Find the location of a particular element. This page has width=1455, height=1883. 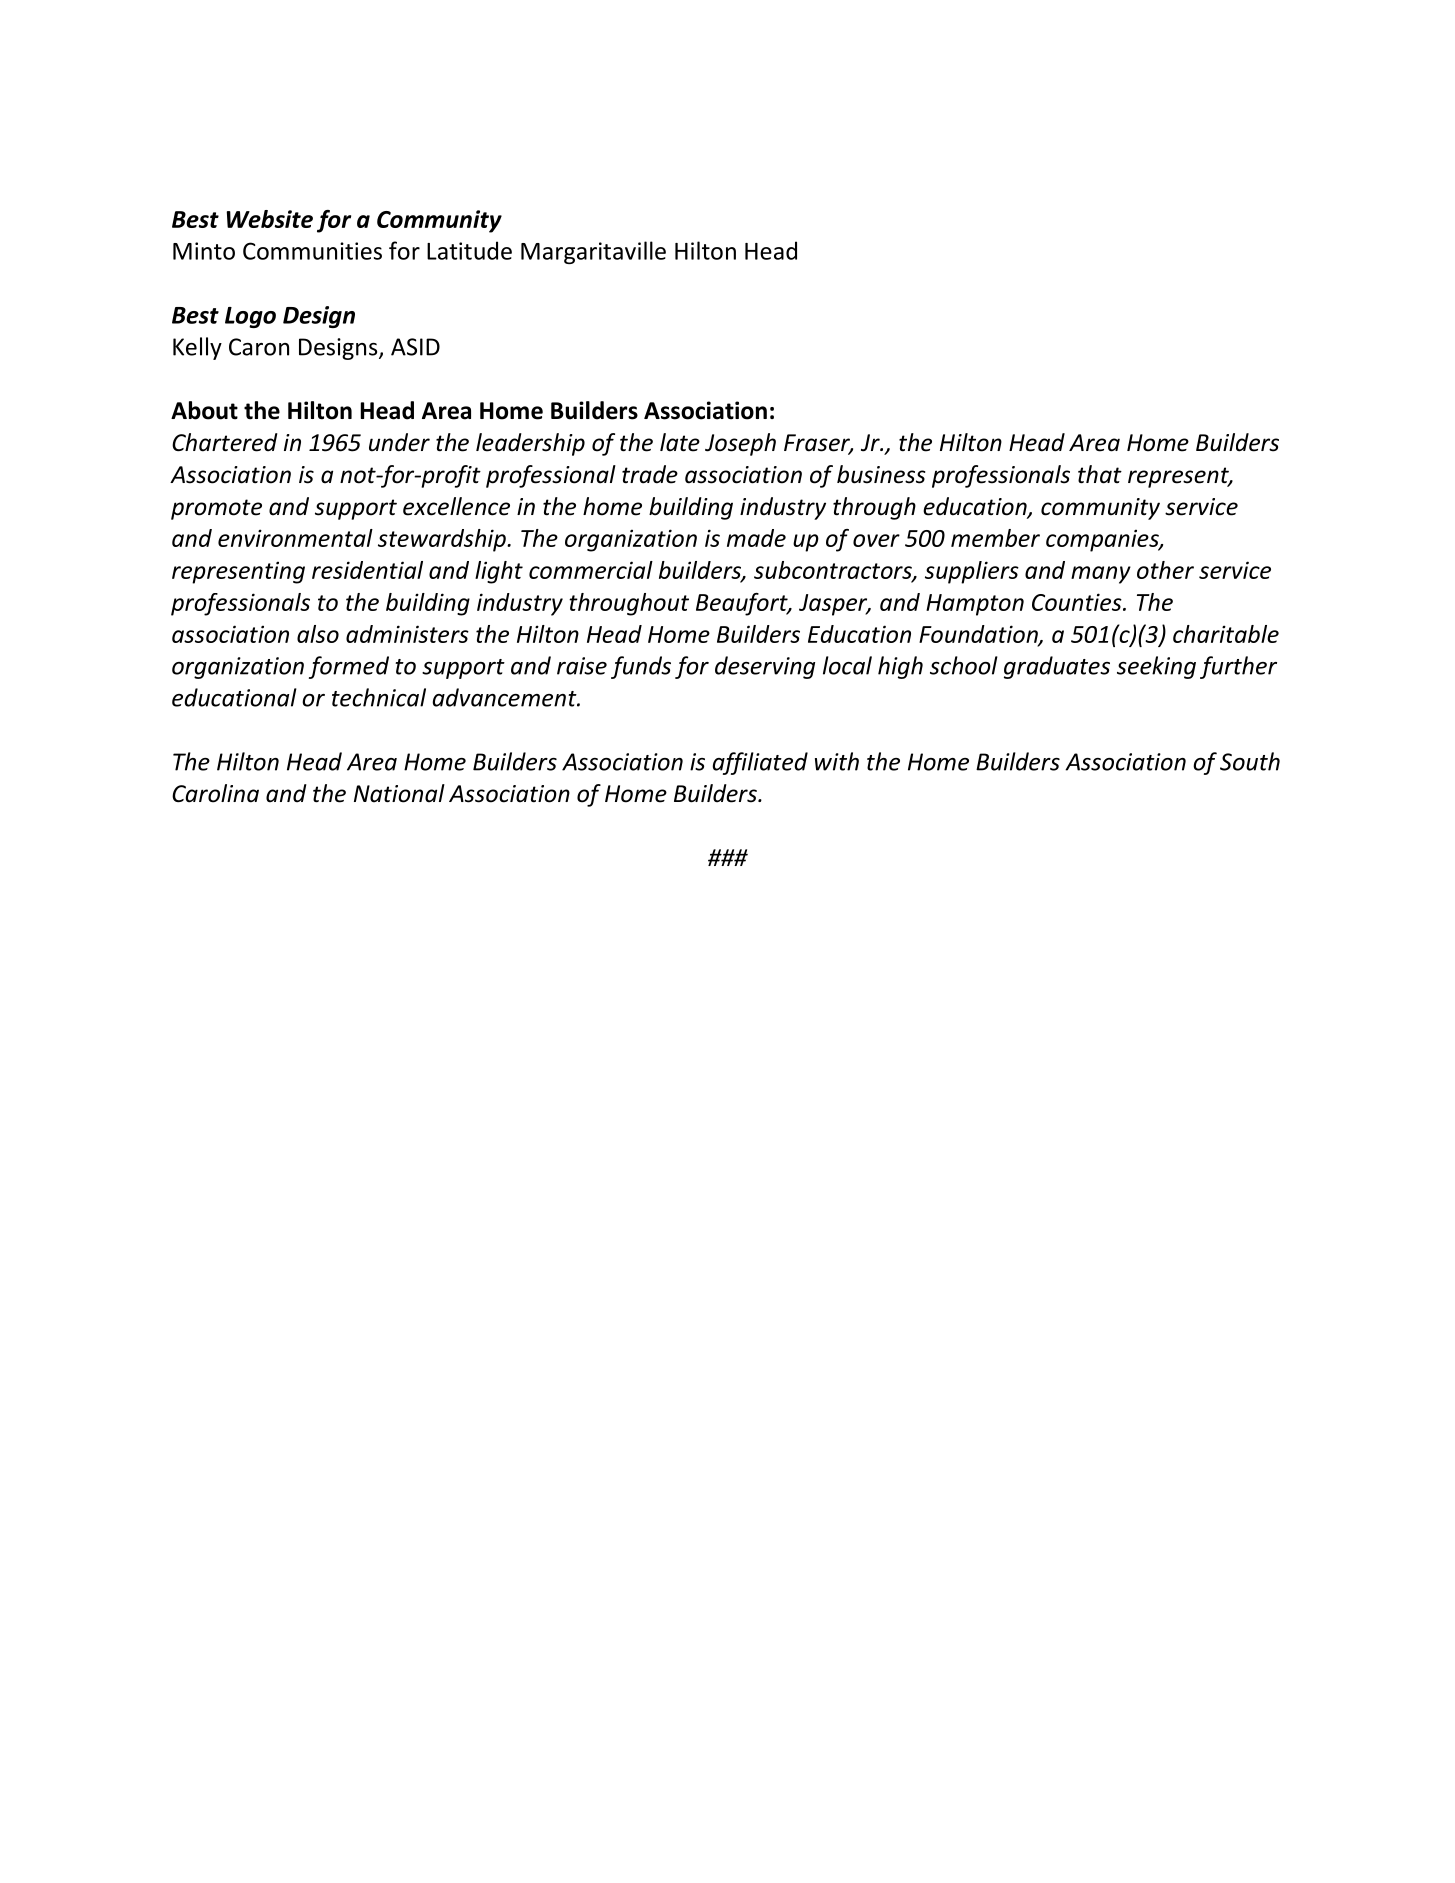

made is located at coordinates (756, 538).
